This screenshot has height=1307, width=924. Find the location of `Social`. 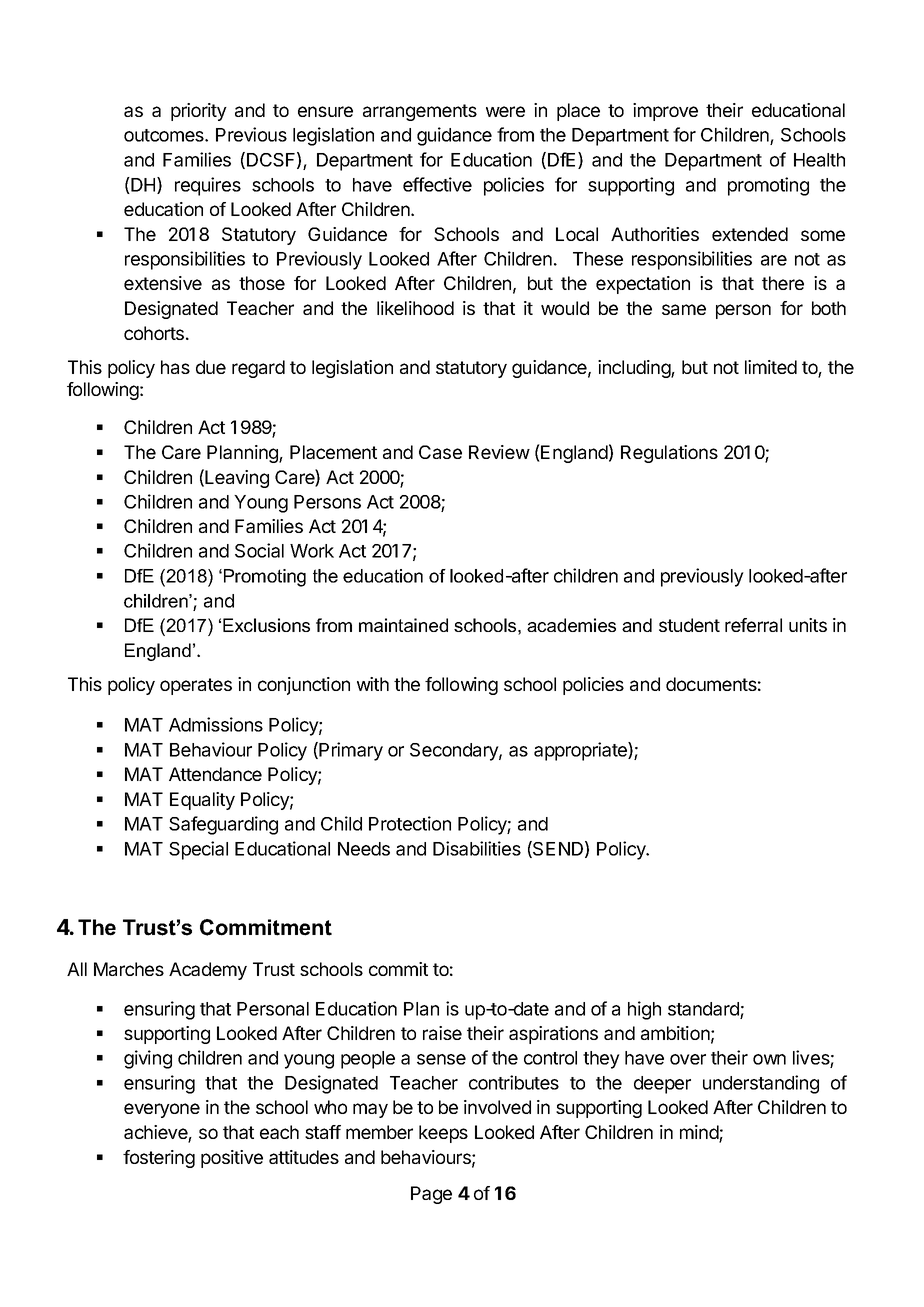

Social is located at coordinates (259, 550).
